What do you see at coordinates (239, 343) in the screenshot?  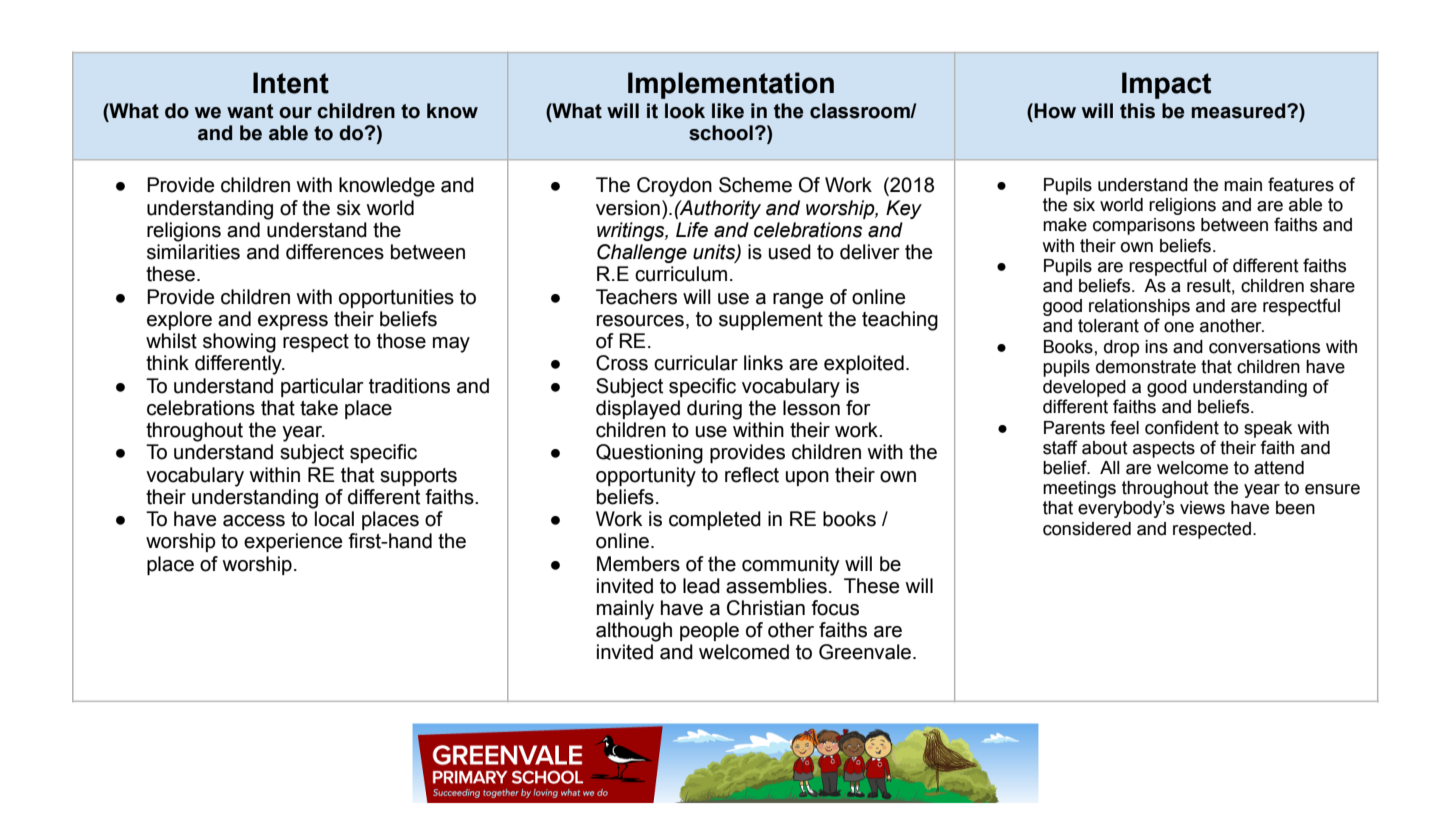 I see `showing` at bounding box center [239, 343].
